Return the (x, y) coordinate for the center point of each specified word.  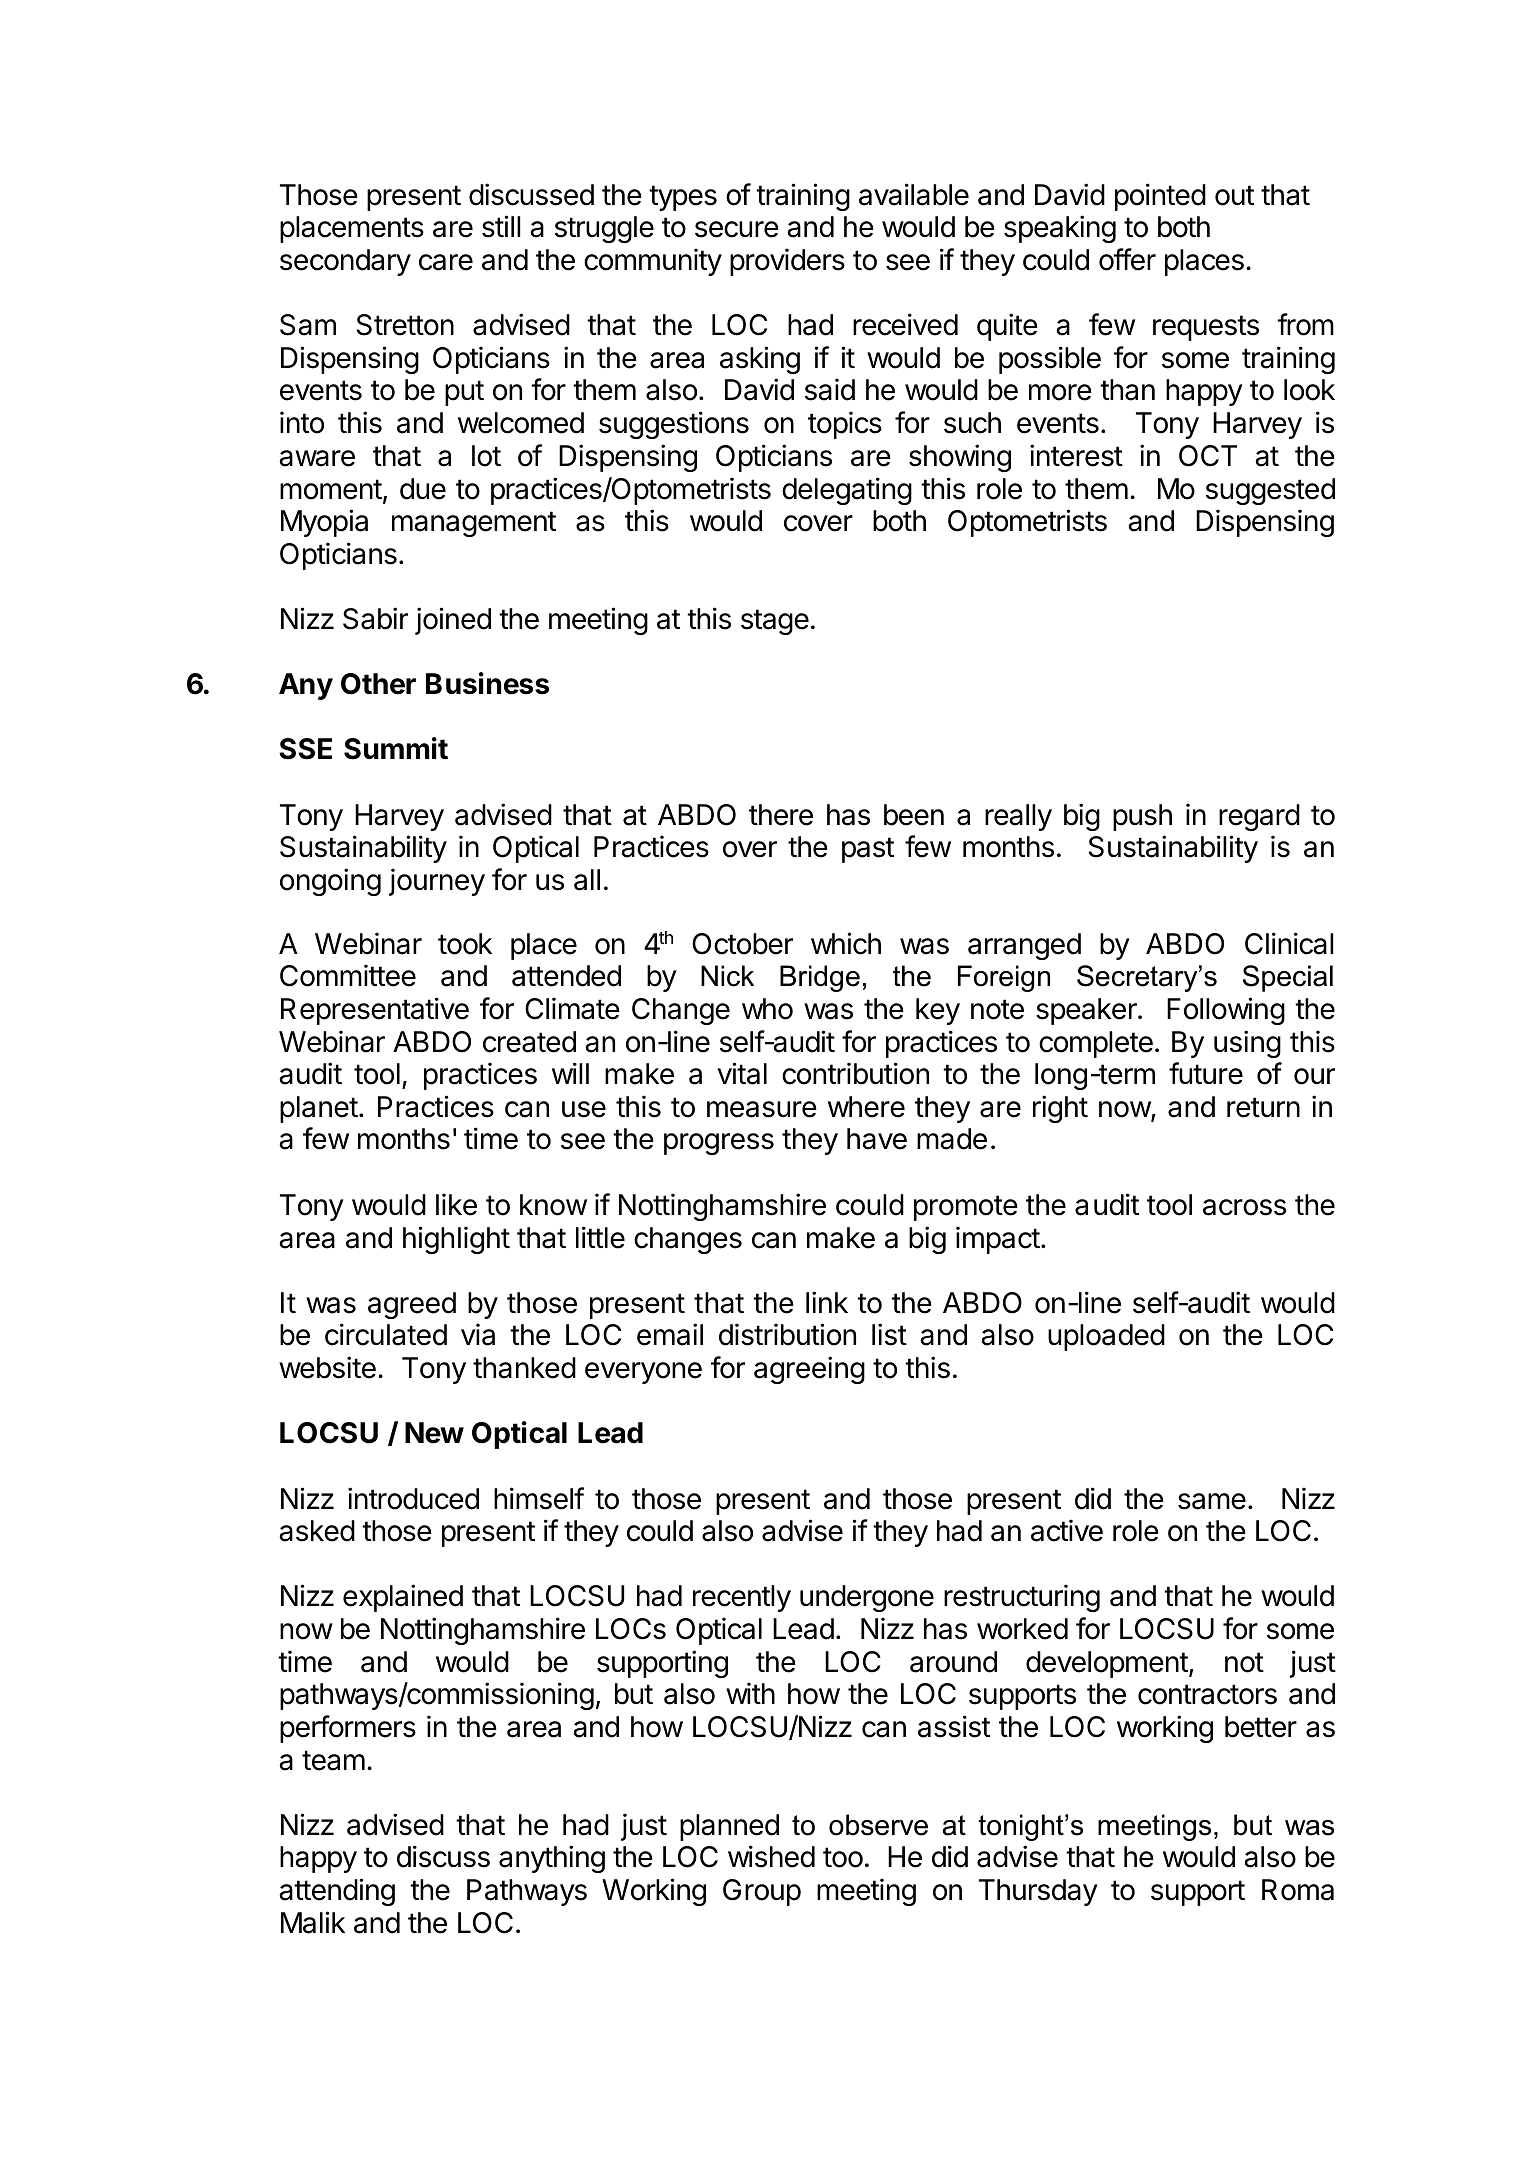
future (1206, 1073)
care (446, 262)
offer (1127, 259)
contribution (855, 1073)
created (529, 1042)
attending (337, 1892)
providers (787, 262)
